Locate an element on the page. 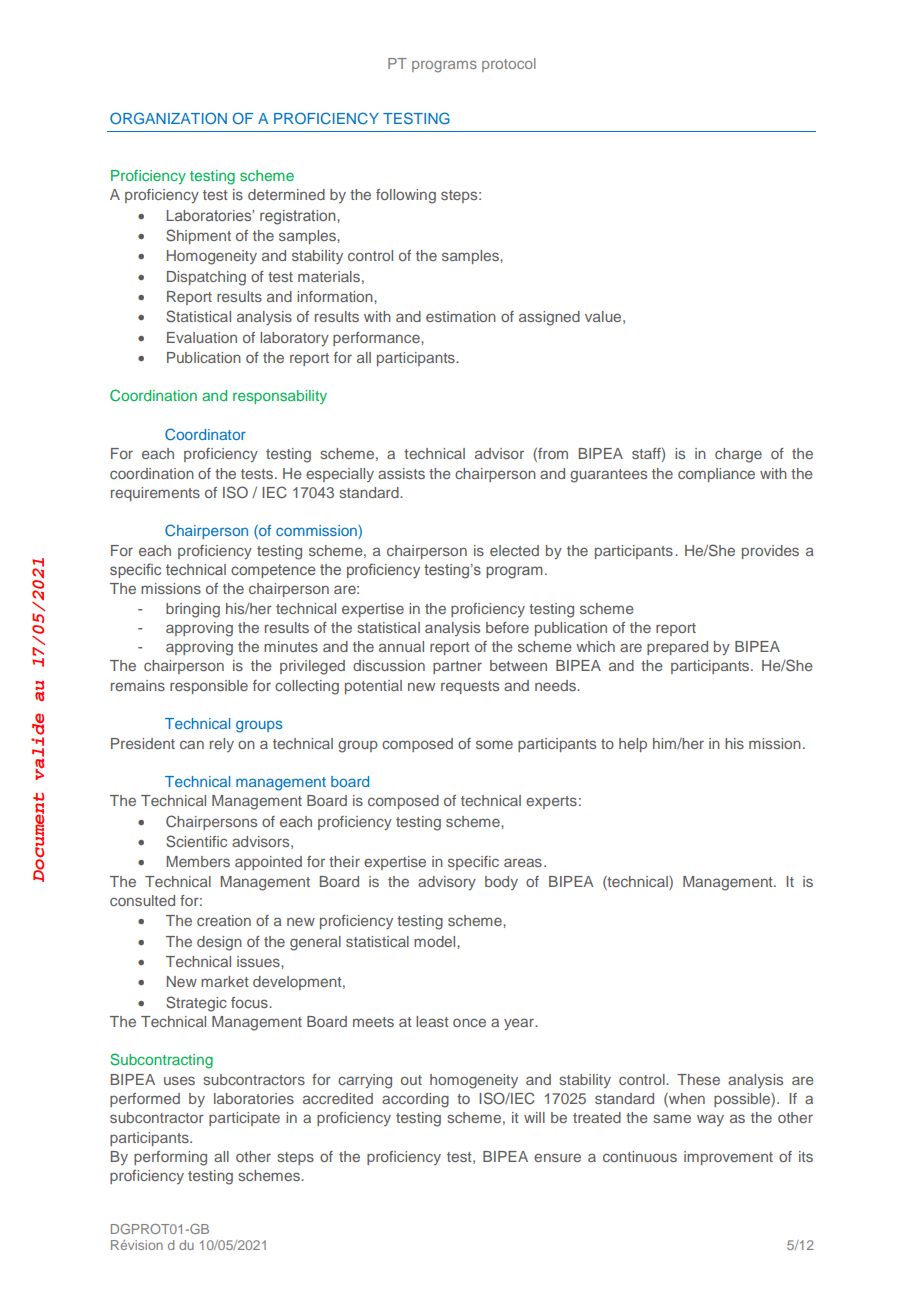 The image size is (924, 1308). protocol is located at coordinates (509, 65).
